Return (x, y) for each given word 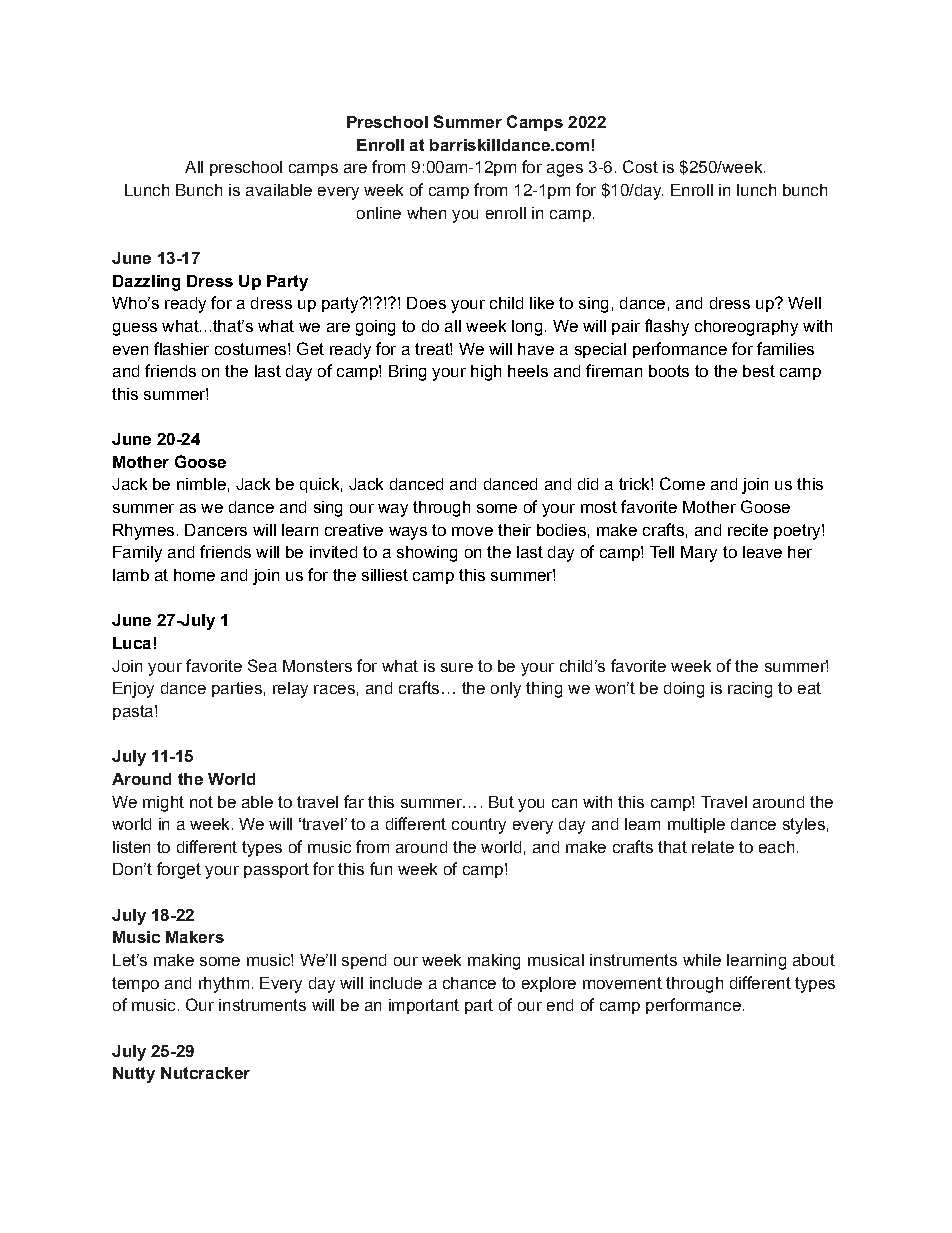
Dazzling (146, 283)
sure (457, 667)
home (194, 575)
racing (750, 690)
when (426, 213)
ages (565, 170)
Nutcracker (205, 1073)
